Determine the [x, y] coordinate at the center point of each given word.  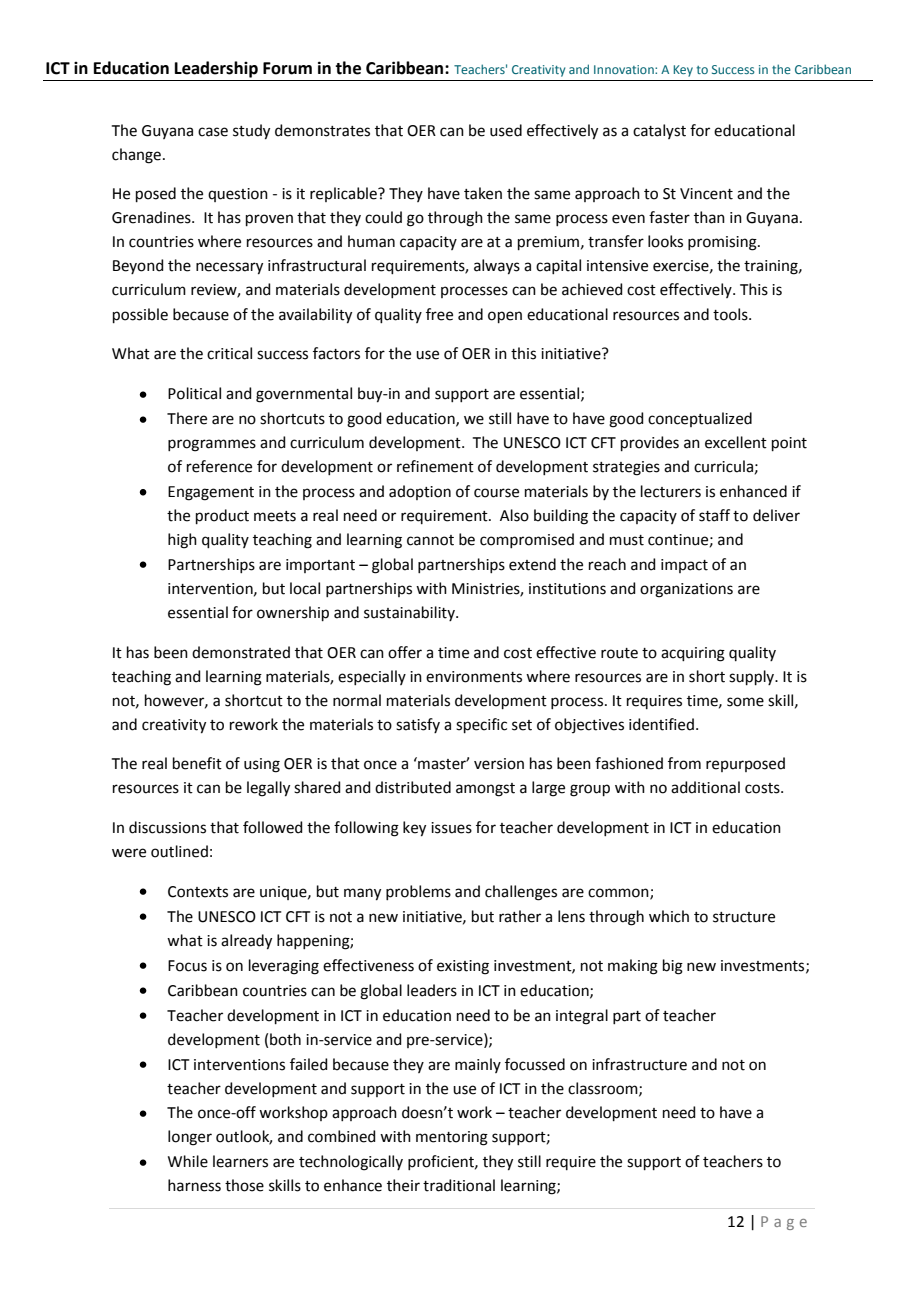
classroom [604, 1089]
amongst [485, 790]
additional [705, 787]
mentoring [452, 1138]
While [188, 1161]
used [506, 130]
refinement [435, 466]
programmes [212, 445]
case [213, 132]
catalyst [659, 131]
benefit [197, 763]
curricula [723, 466]
